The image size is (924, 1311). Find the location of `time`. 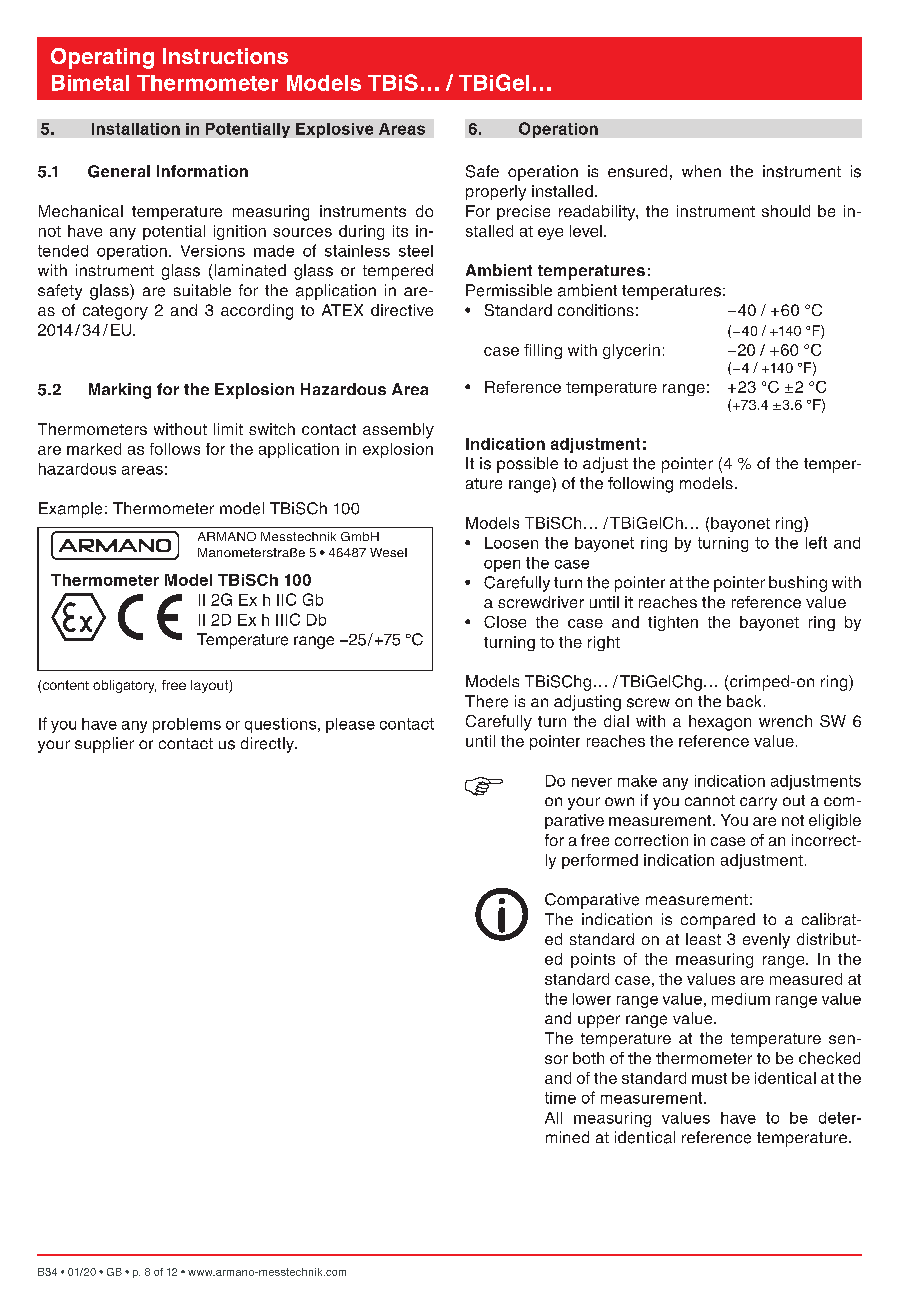

time is located at coordinates (560, 1098).
